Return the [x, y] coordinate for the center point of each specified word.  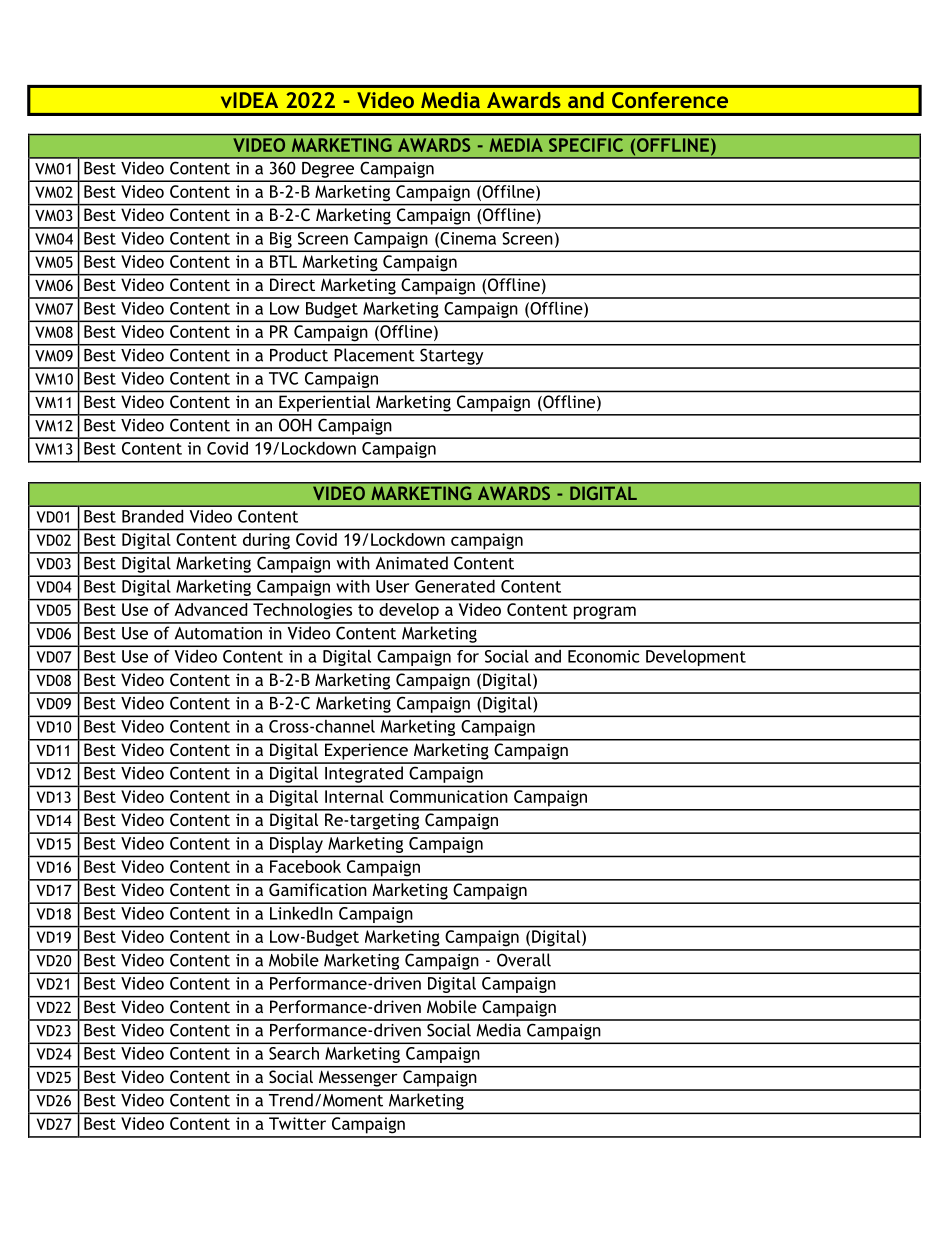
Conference [670, 100]
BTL [283, 261]
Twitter [297, 1123]
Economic [604, 656]
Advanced [211, 609]
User [392, 586]
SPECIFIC [586, 145]
